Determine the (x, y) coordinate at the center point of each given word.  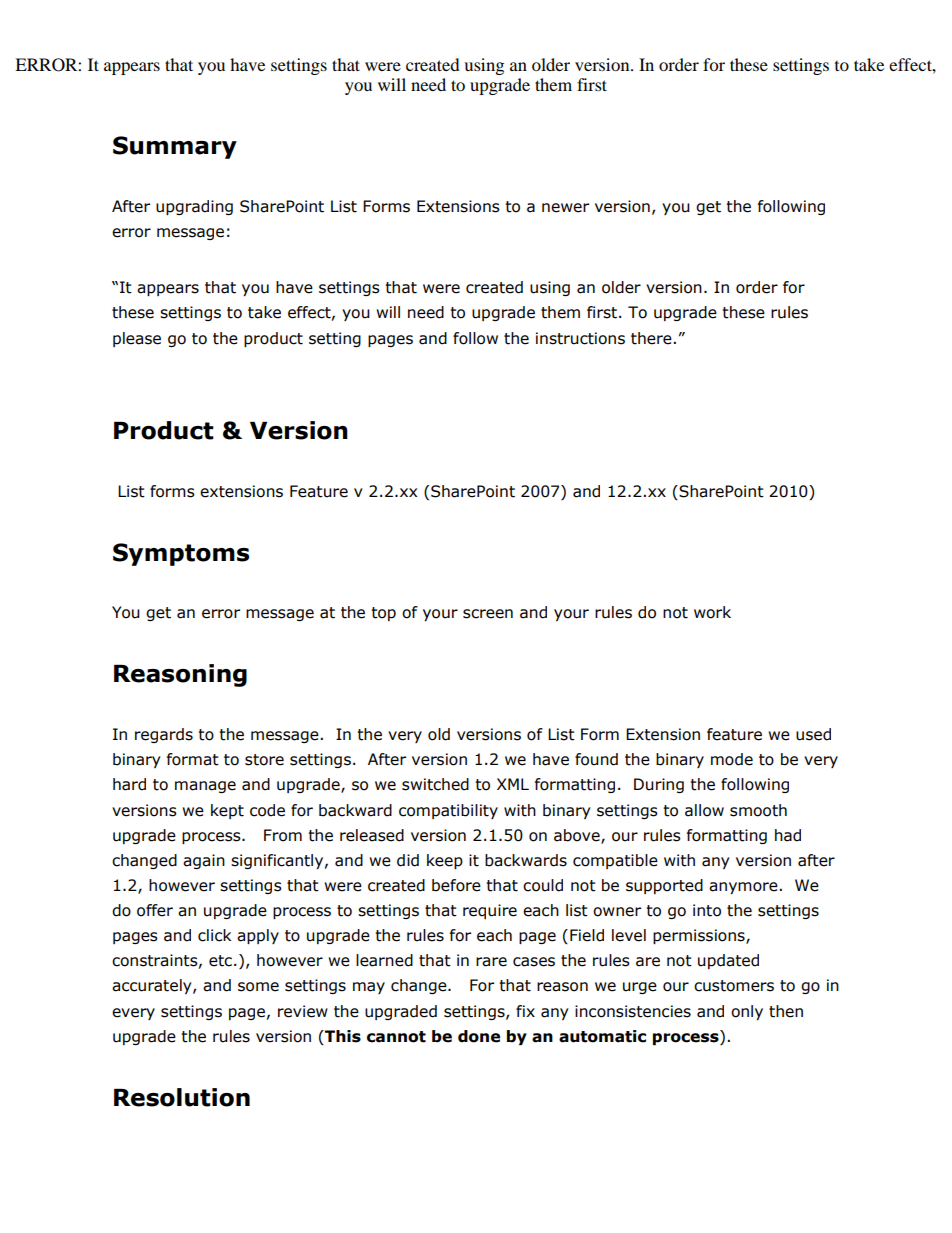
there (652, 338)
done (479, 1036)
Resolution (182, 1097)
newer (565, 208)
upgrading (194, 207)
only (747, 1012)
